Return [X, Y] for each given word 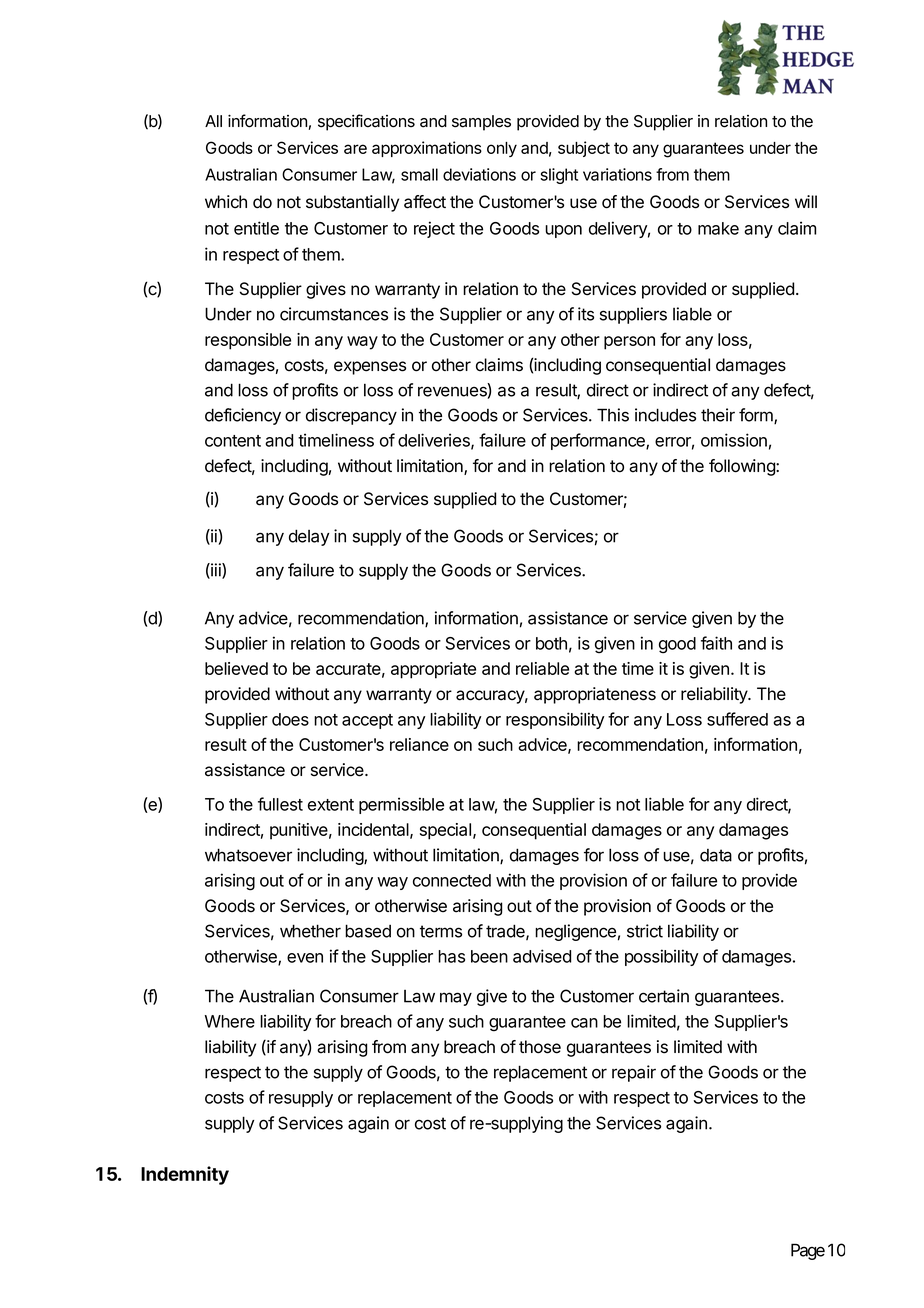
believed [236, 668]
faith [716, 643]
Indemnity [185, 1175]
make [718, 228]
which [226, 202]
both [551, 643]
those [540, 1047]
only [502, 149]
